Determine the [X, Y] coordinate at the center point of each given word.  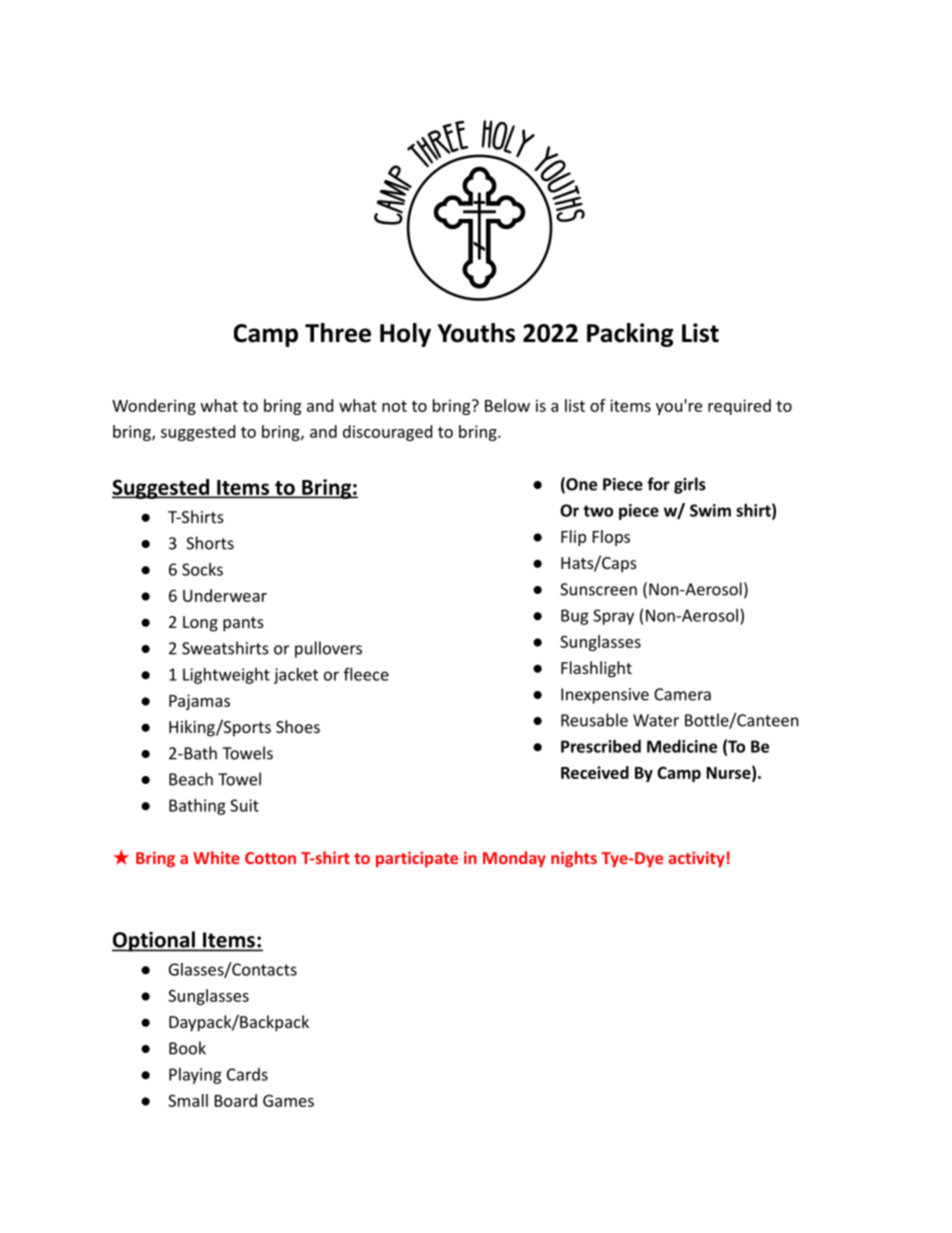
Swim [710, 510]
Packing [630, 335]
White [216, 857]
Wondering [154, 407]
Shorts [210, 543]
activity [696, 859]
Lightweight [226, 676]
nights [574, 859]
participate [417, 859]
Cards [247, 1074]
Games [288, 1101]
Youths [476, 333]
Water [656, 720]
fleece [366, 674]
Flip [573, 538]
